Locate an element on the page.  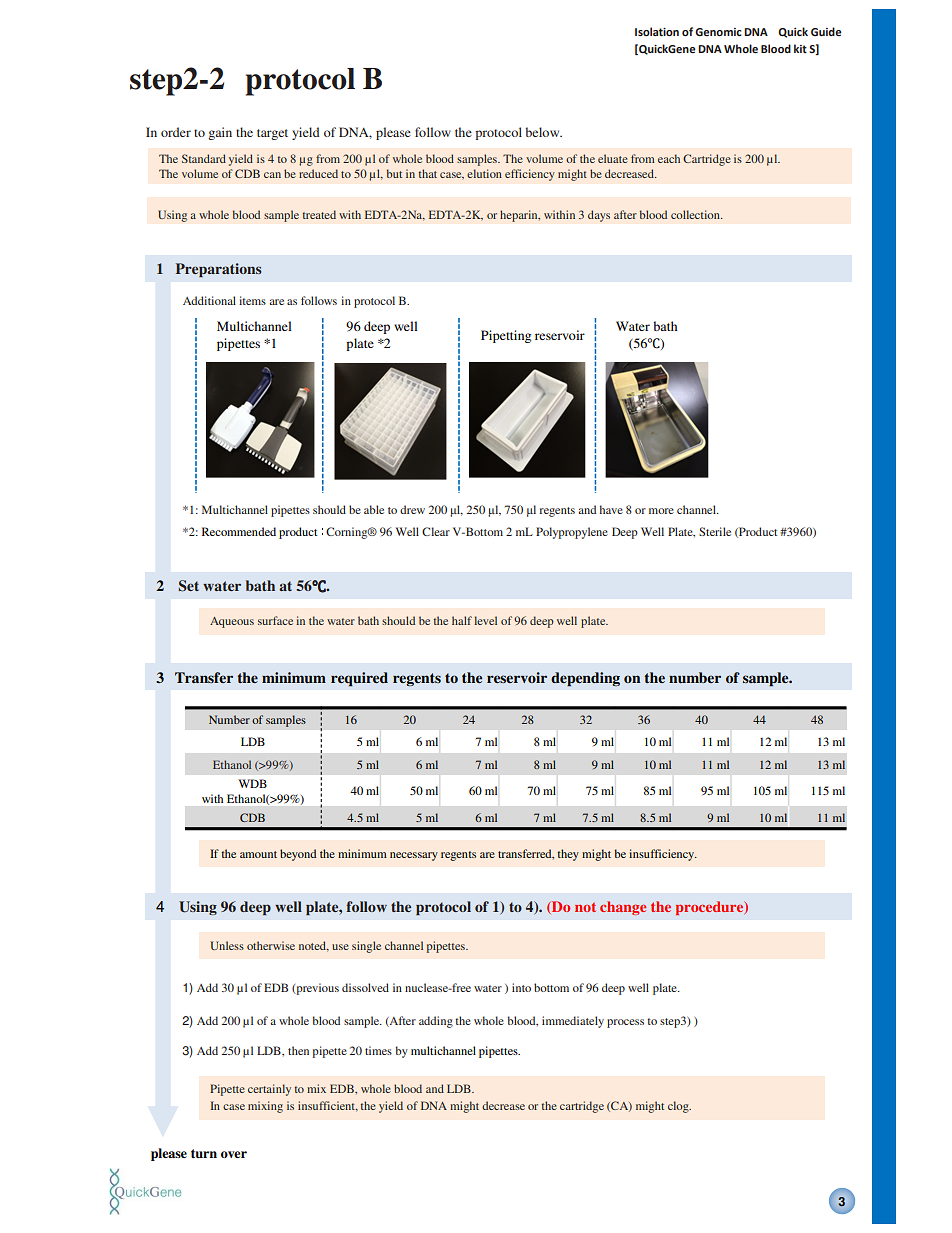
target is located at coordinates (272, 134).
